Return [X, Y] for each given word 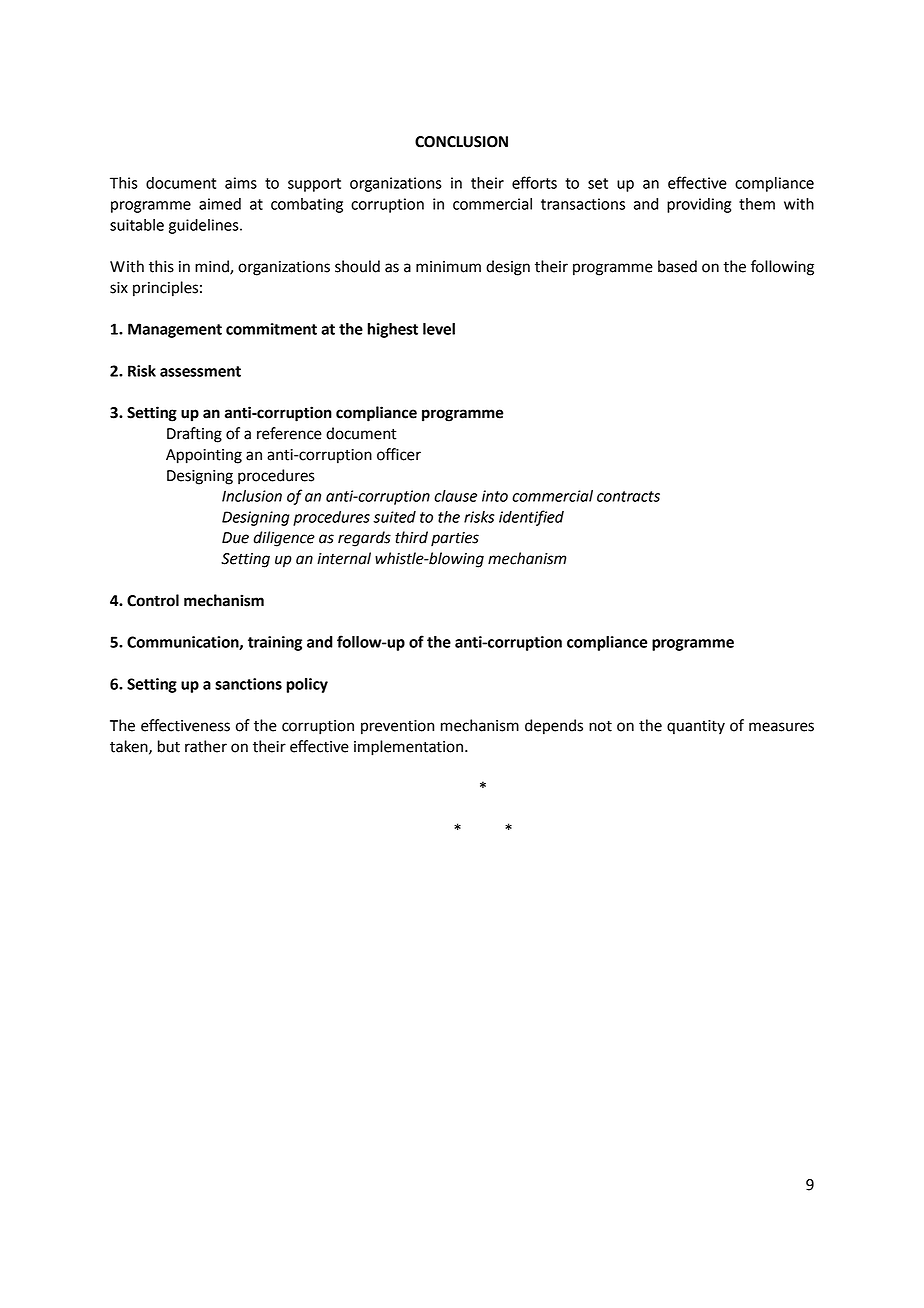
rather [206, 746]
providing [699, 205]
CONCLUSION [461, 142]
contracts [628, 496]
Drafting [194, 435]
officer [399, 454]
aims [241, 183]
